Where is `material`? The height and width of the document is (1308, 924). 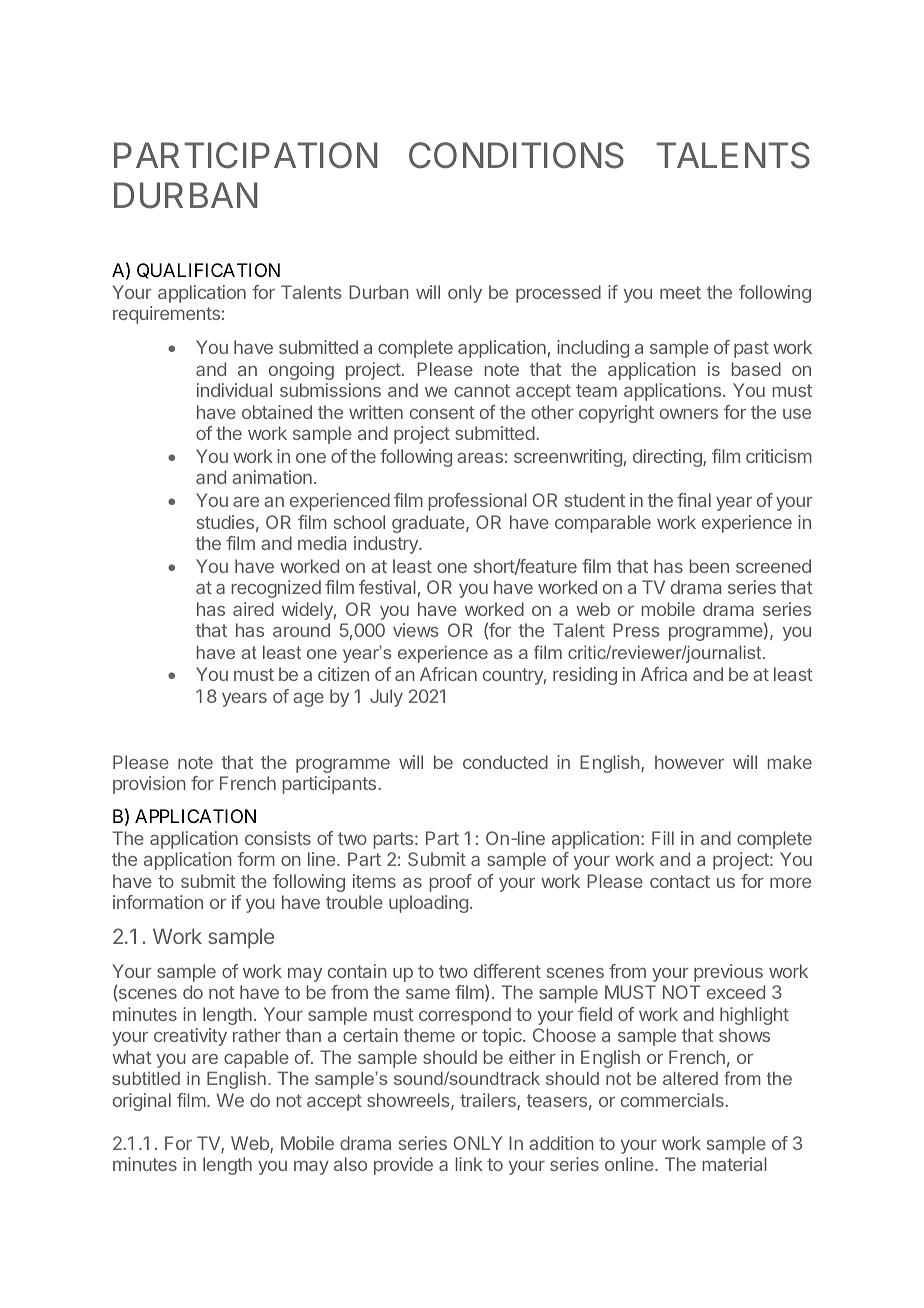 material is located at coordinates (735, 1164).
